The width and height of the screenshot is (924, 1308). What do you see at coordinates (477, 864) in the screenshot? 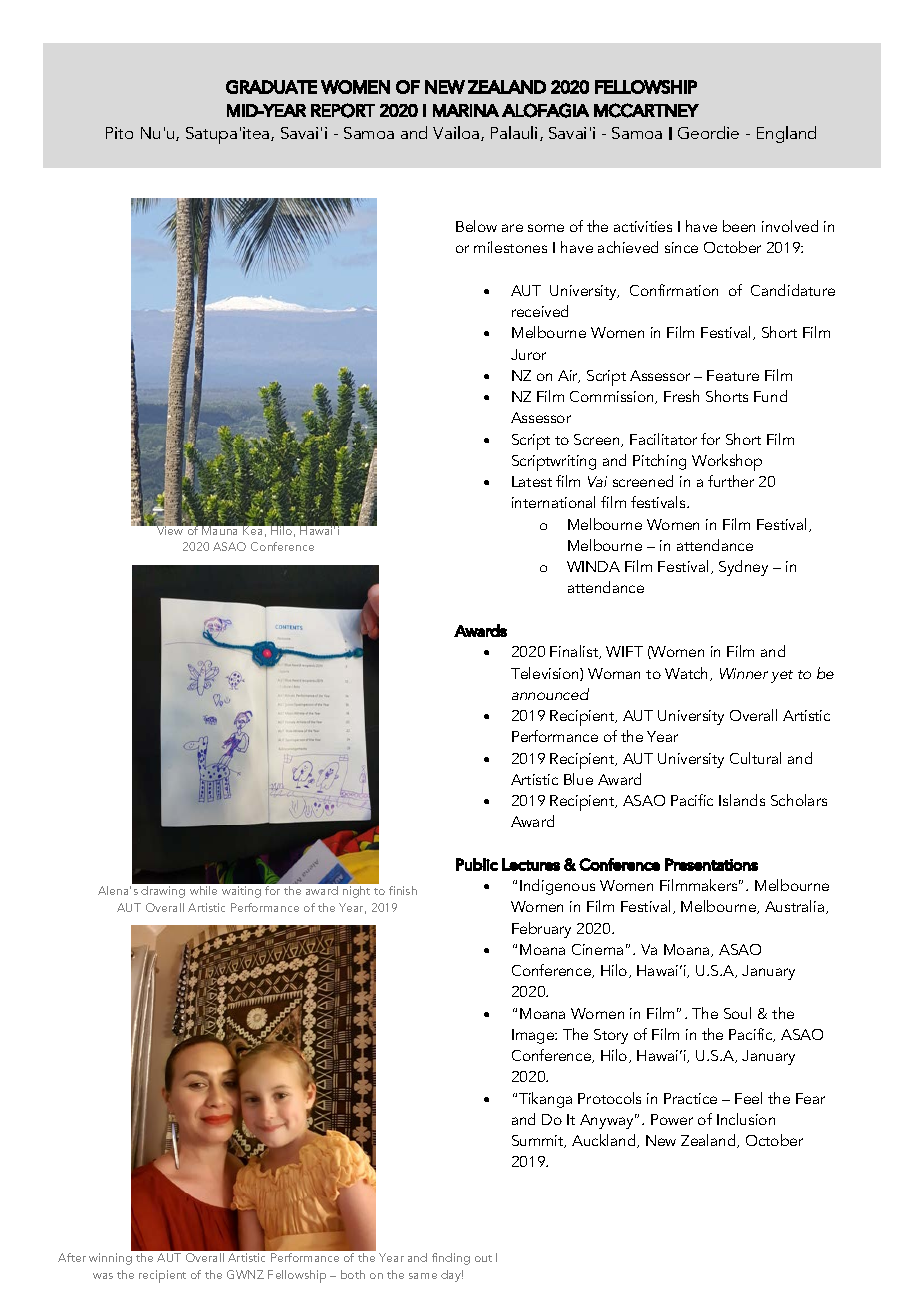
I see `Public` at bounding box center [477, 864].
